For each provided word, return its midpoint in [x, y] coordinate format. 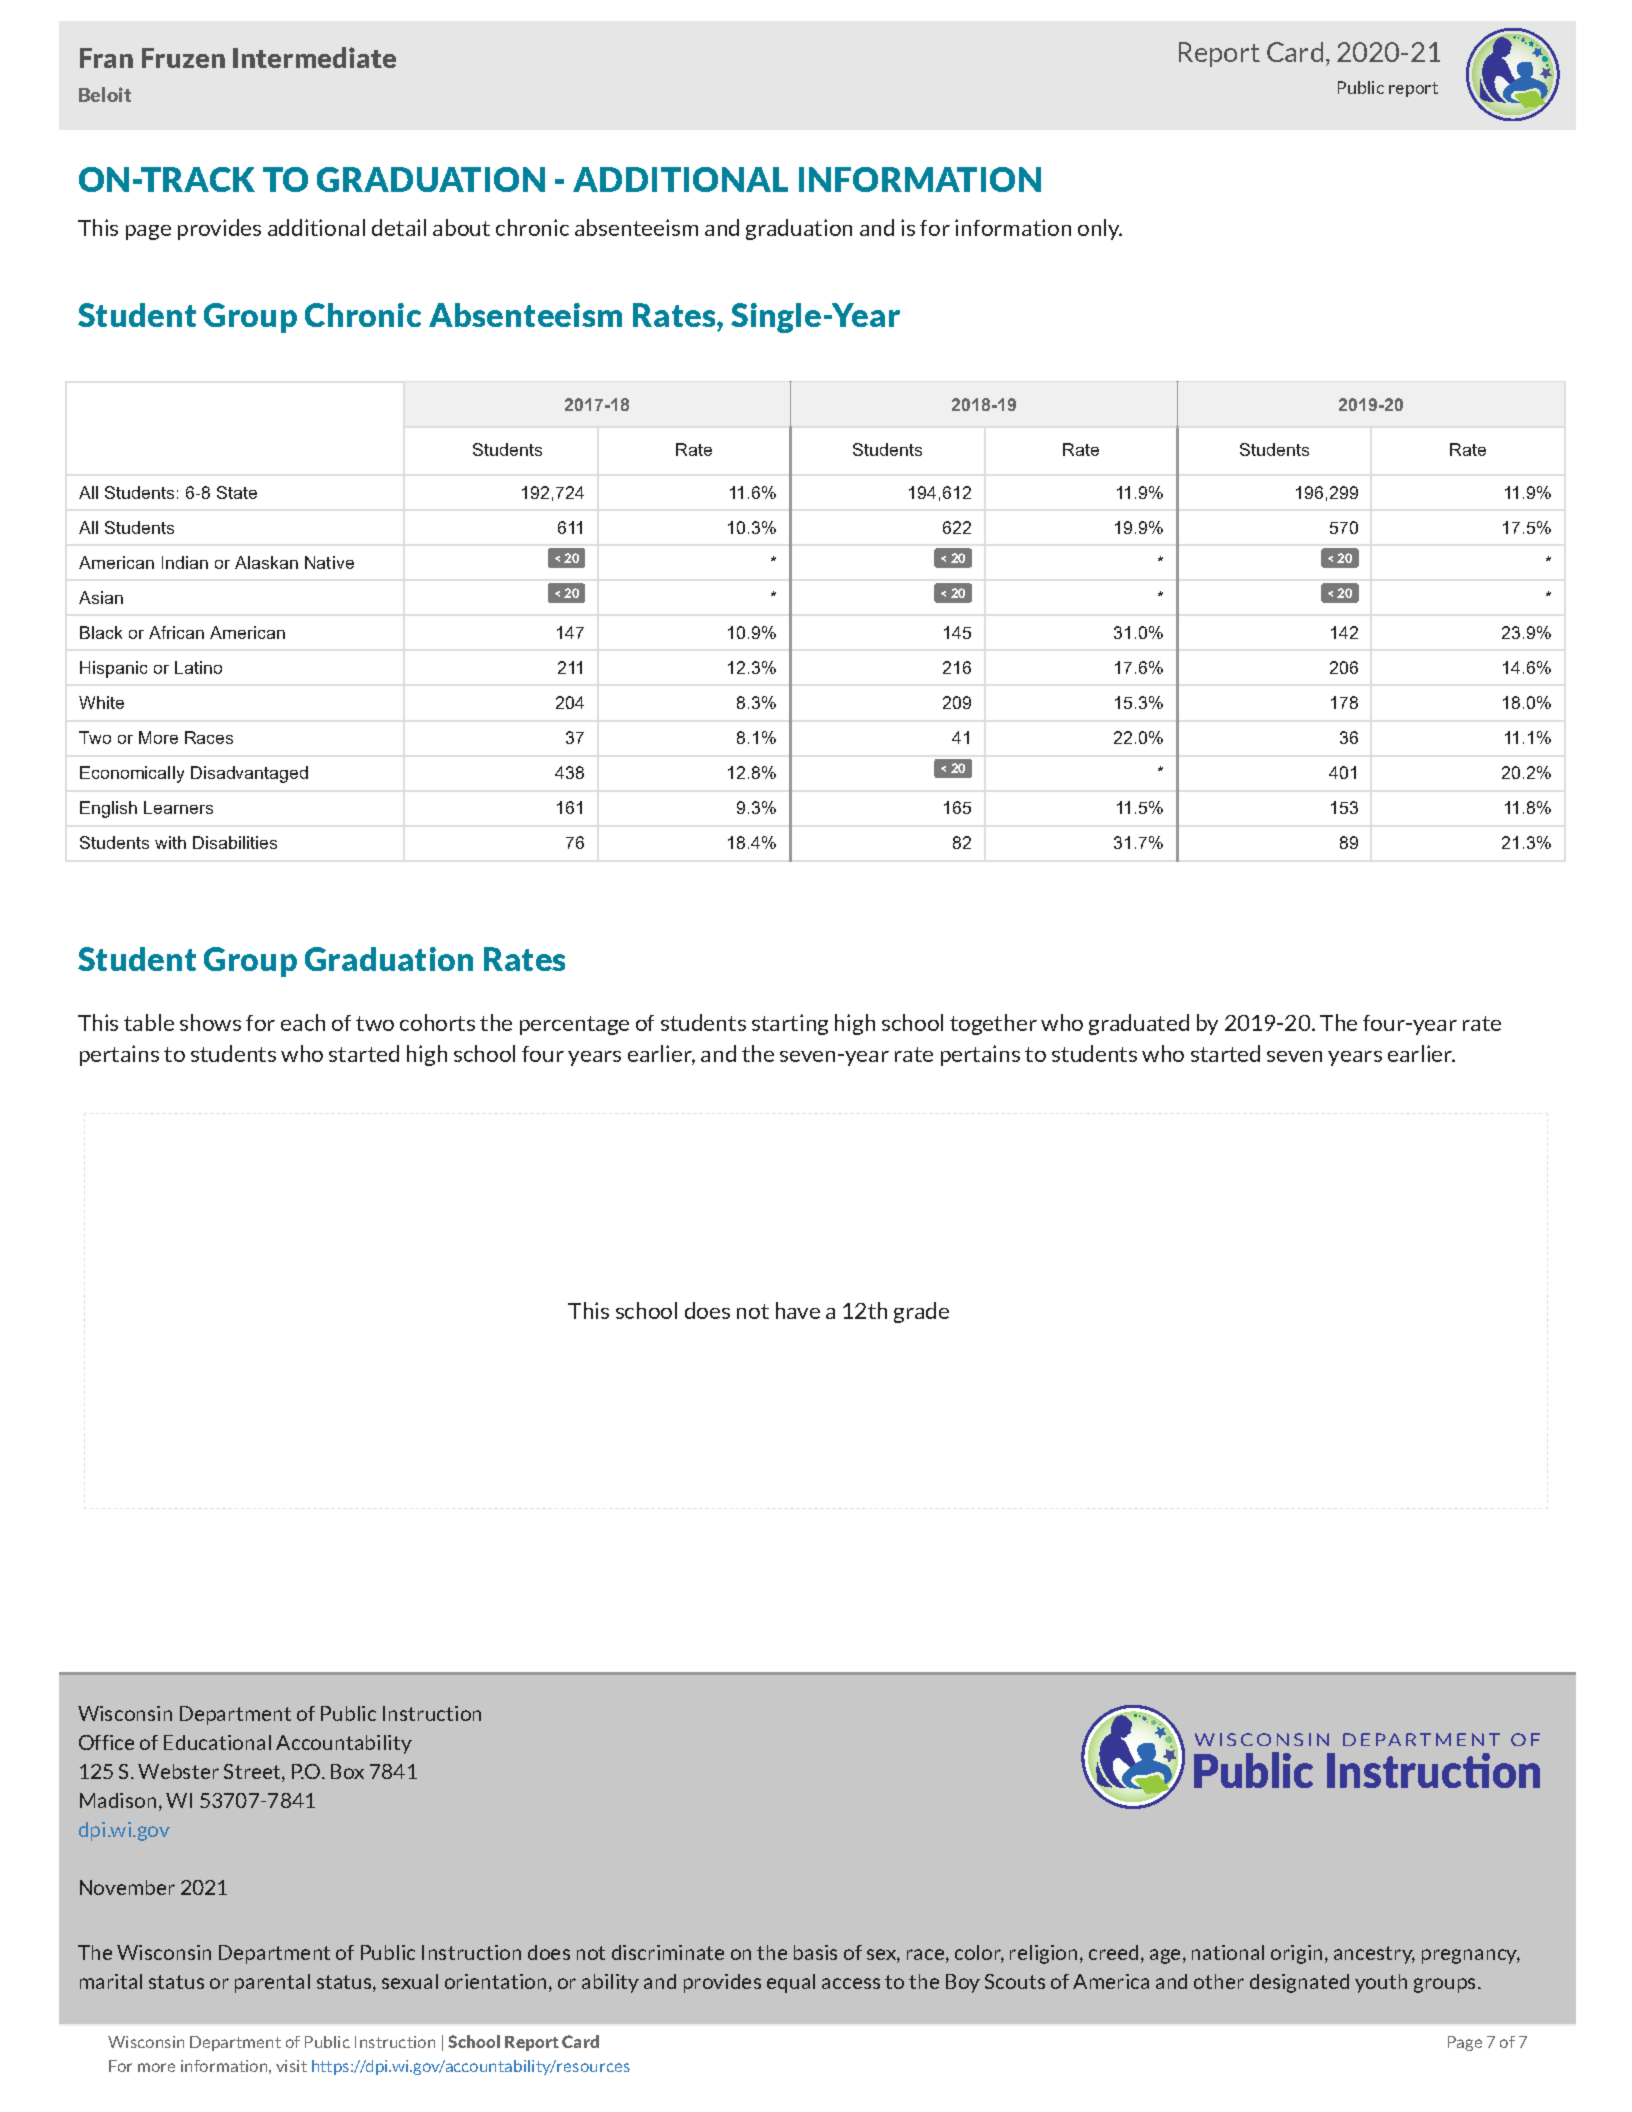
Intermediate [314, 57]
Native [329, 562]
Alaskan [266, 562]
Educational [217, 1742]
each [303, 1022]
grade [921, 1312]
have [798, 1310]
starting [790, 1024]
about [461, 227]
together [993, 1024]
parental [272, 1983]
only [1100, 229]
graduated [1139, 1024]
